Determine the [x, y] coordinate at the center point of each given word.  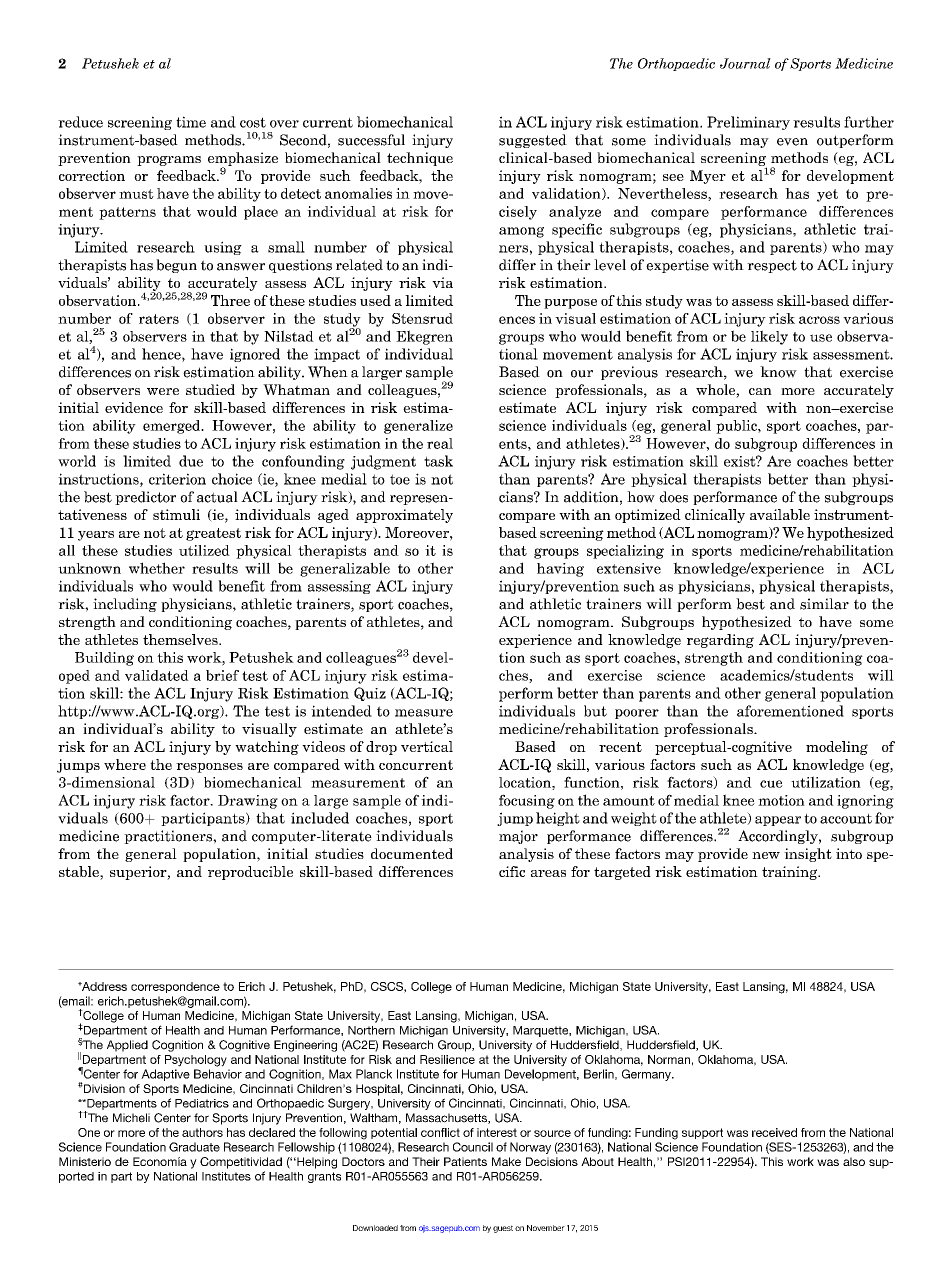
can [760, 391]
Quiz [370, 694]
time [191, 122]
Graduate [194, 1147]
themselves [181, 639]
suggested [533, 141]
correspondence [175, 987]
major [518, 837]
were [163, 391]
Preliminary [748, 123]
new [766, 855]
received [774, 1132]
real [440, 443]
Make [506, 1161]
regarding [720, 641]
